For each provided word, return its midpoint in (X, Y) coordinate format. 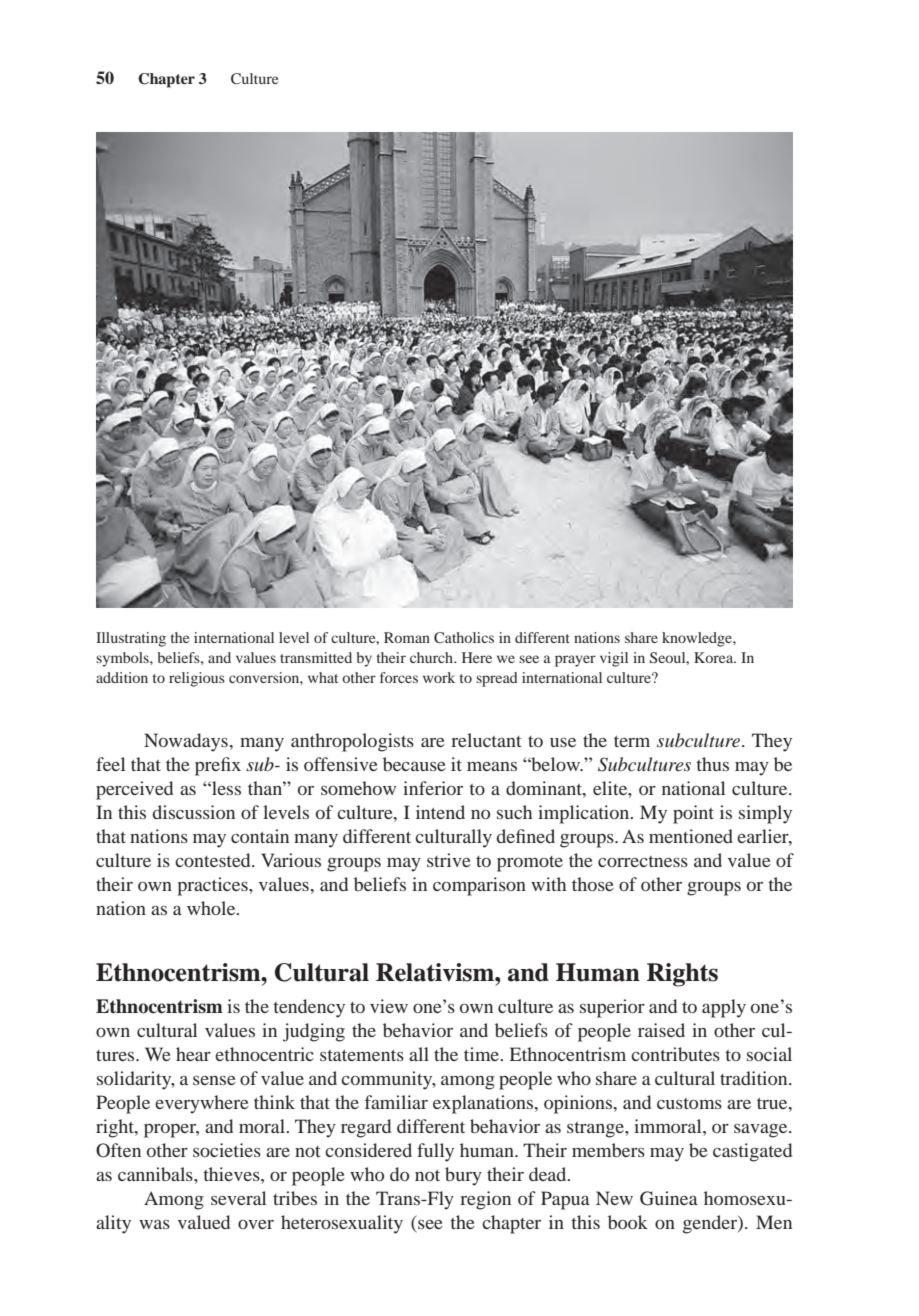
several (238, 1198)
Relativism (436, 972)
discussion (194, 812)
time (483, 1054)
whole (212, 908)
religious (197, 679)
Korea (715, 657)
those (593, 884)
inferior (433, 788)
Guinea (669, 1198)
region (485, 1200)
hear (193, 1054)
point (693, 814)
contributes (675, 1054)
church (433, 657)
